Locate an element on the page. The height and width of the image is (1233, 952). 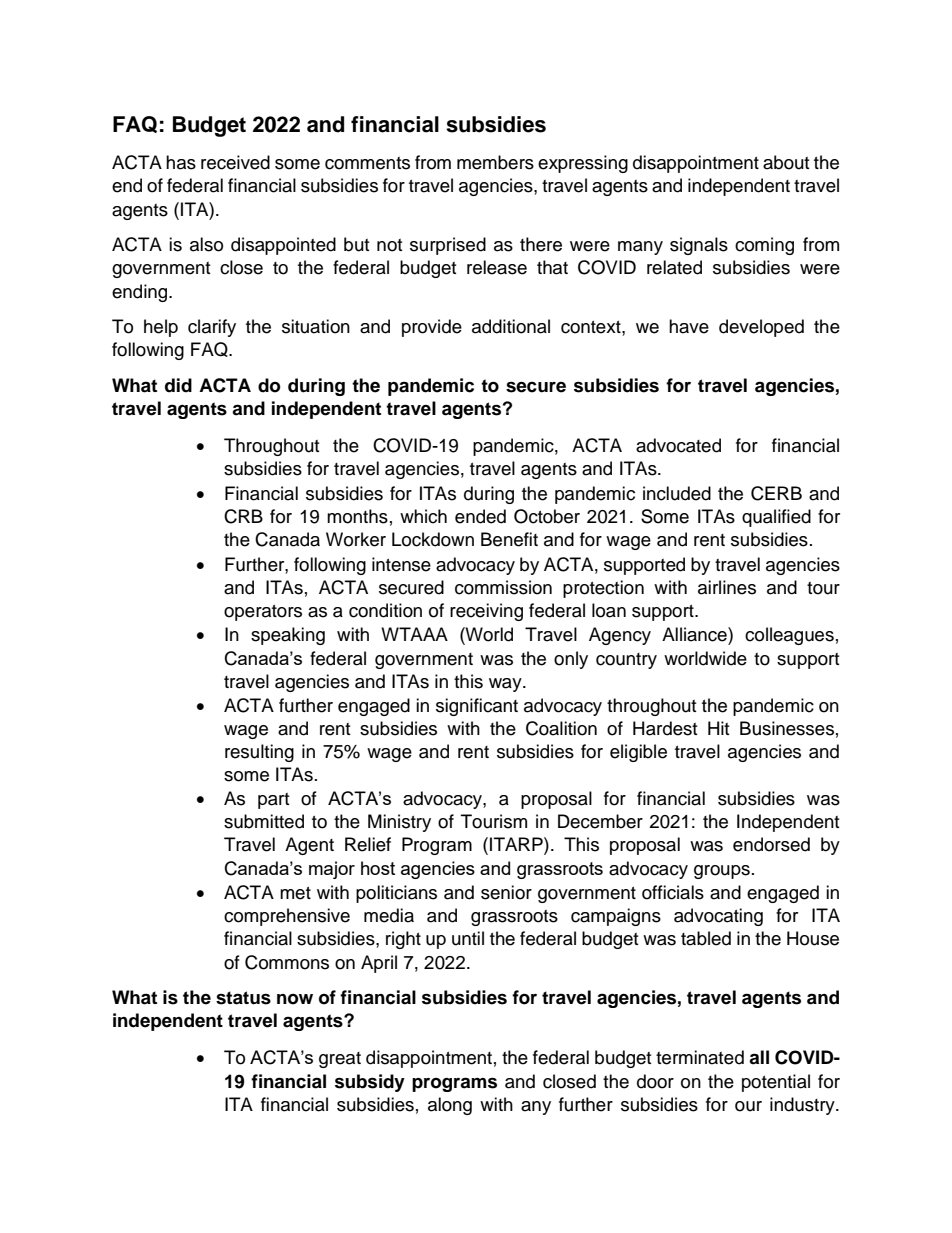
operators is located at coordinates (263, 613).
